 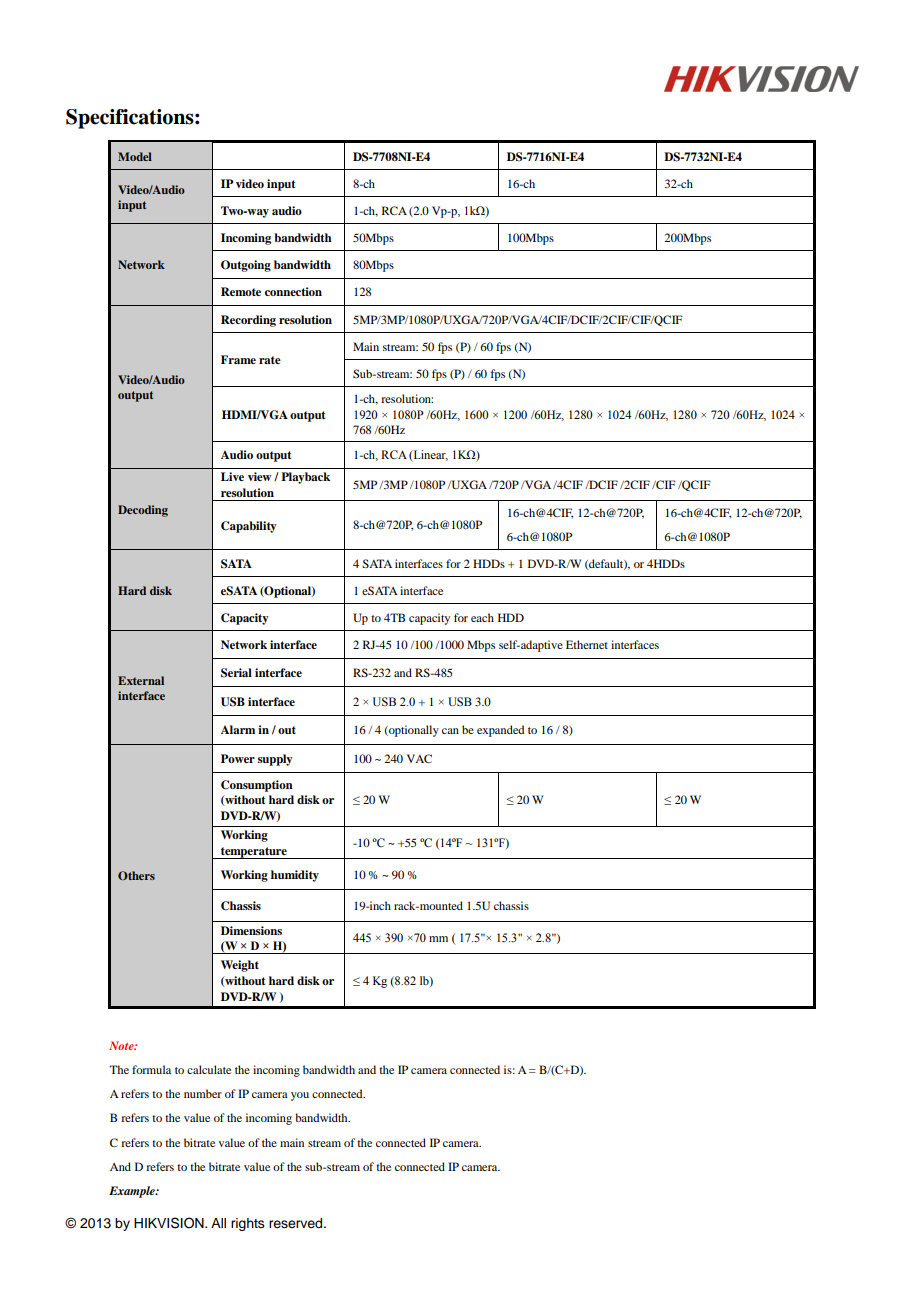 What do you see at coordinates (136, 875) in the image?
I see `Others` at bounding box center [136, 875].
